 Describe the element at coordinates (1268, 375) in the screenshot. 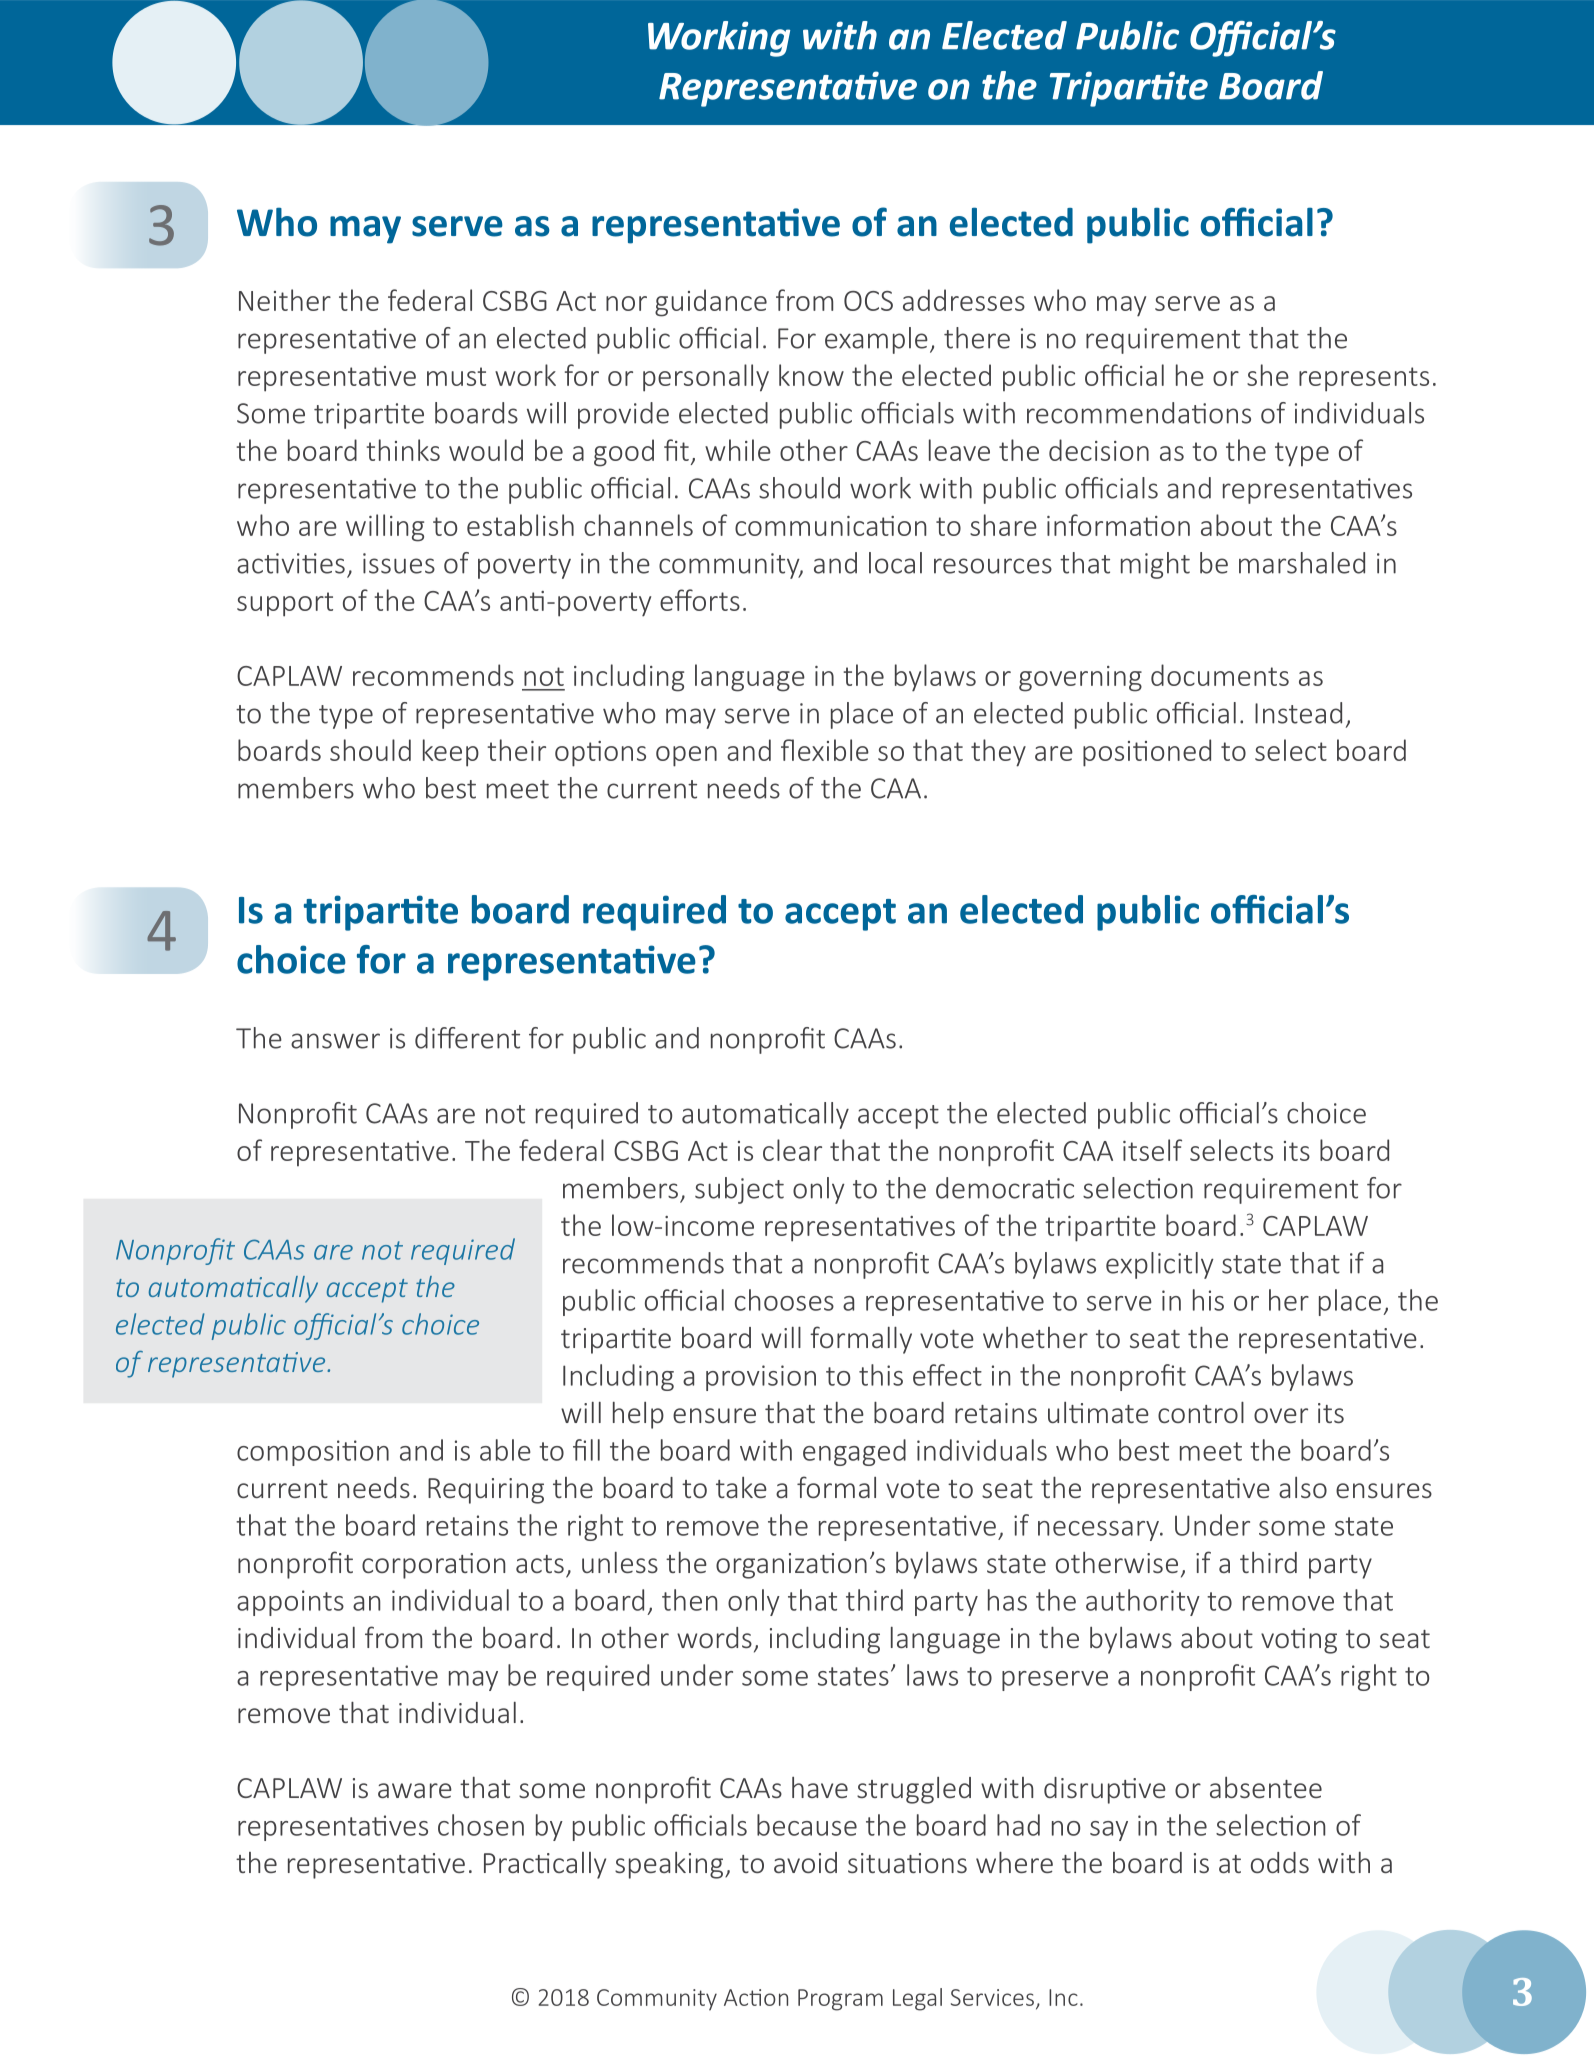

I see `she` at that location.
